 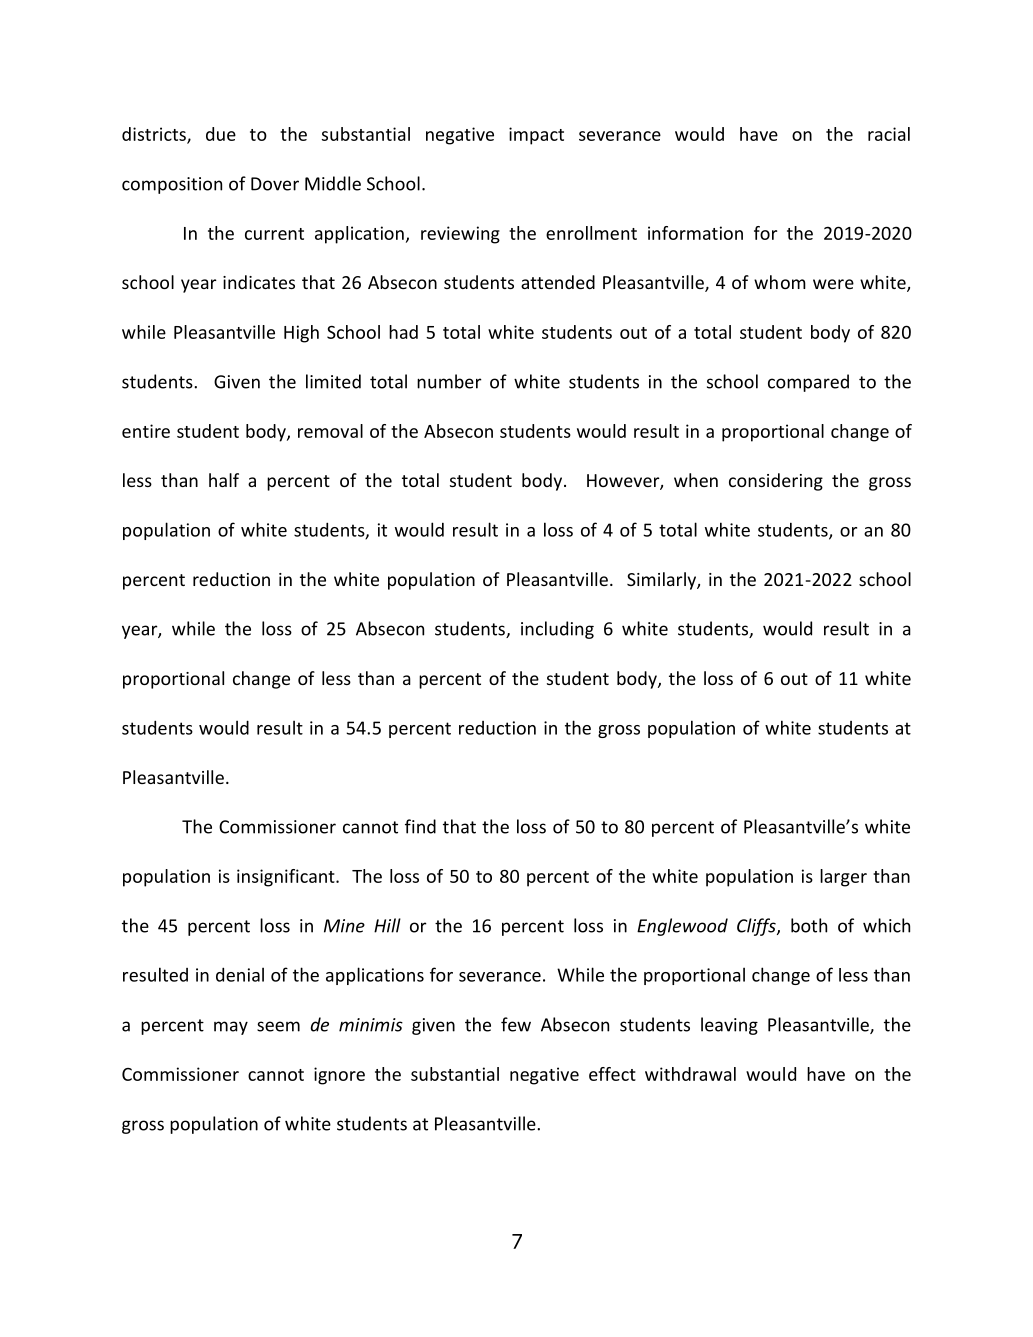 What do you see at coordinates (557, 630) in the page?
I see `including` at bounding box center [557, 630].
